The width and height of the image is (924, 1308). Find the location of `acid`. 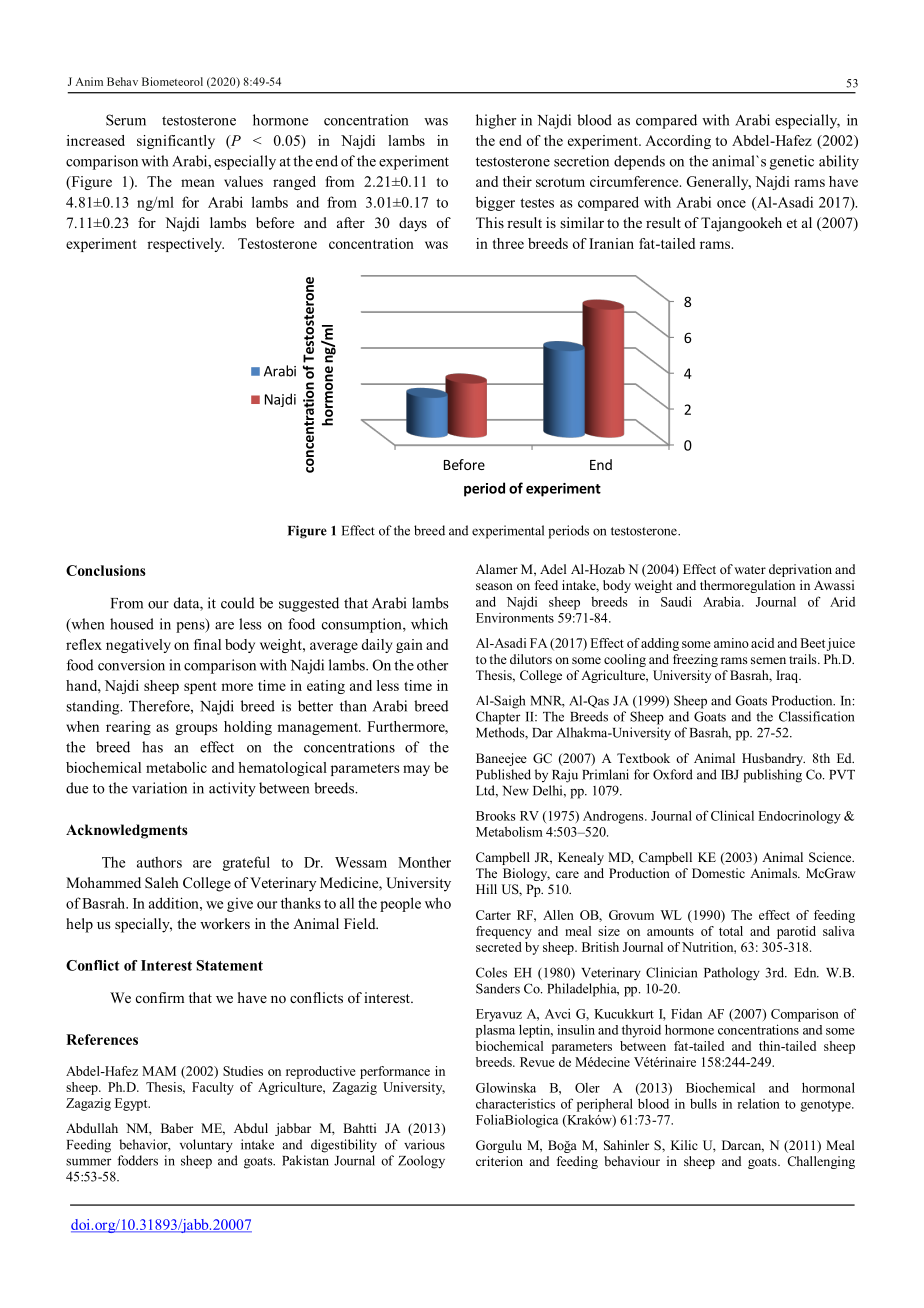

acid is located at coordinates (762, 643).
